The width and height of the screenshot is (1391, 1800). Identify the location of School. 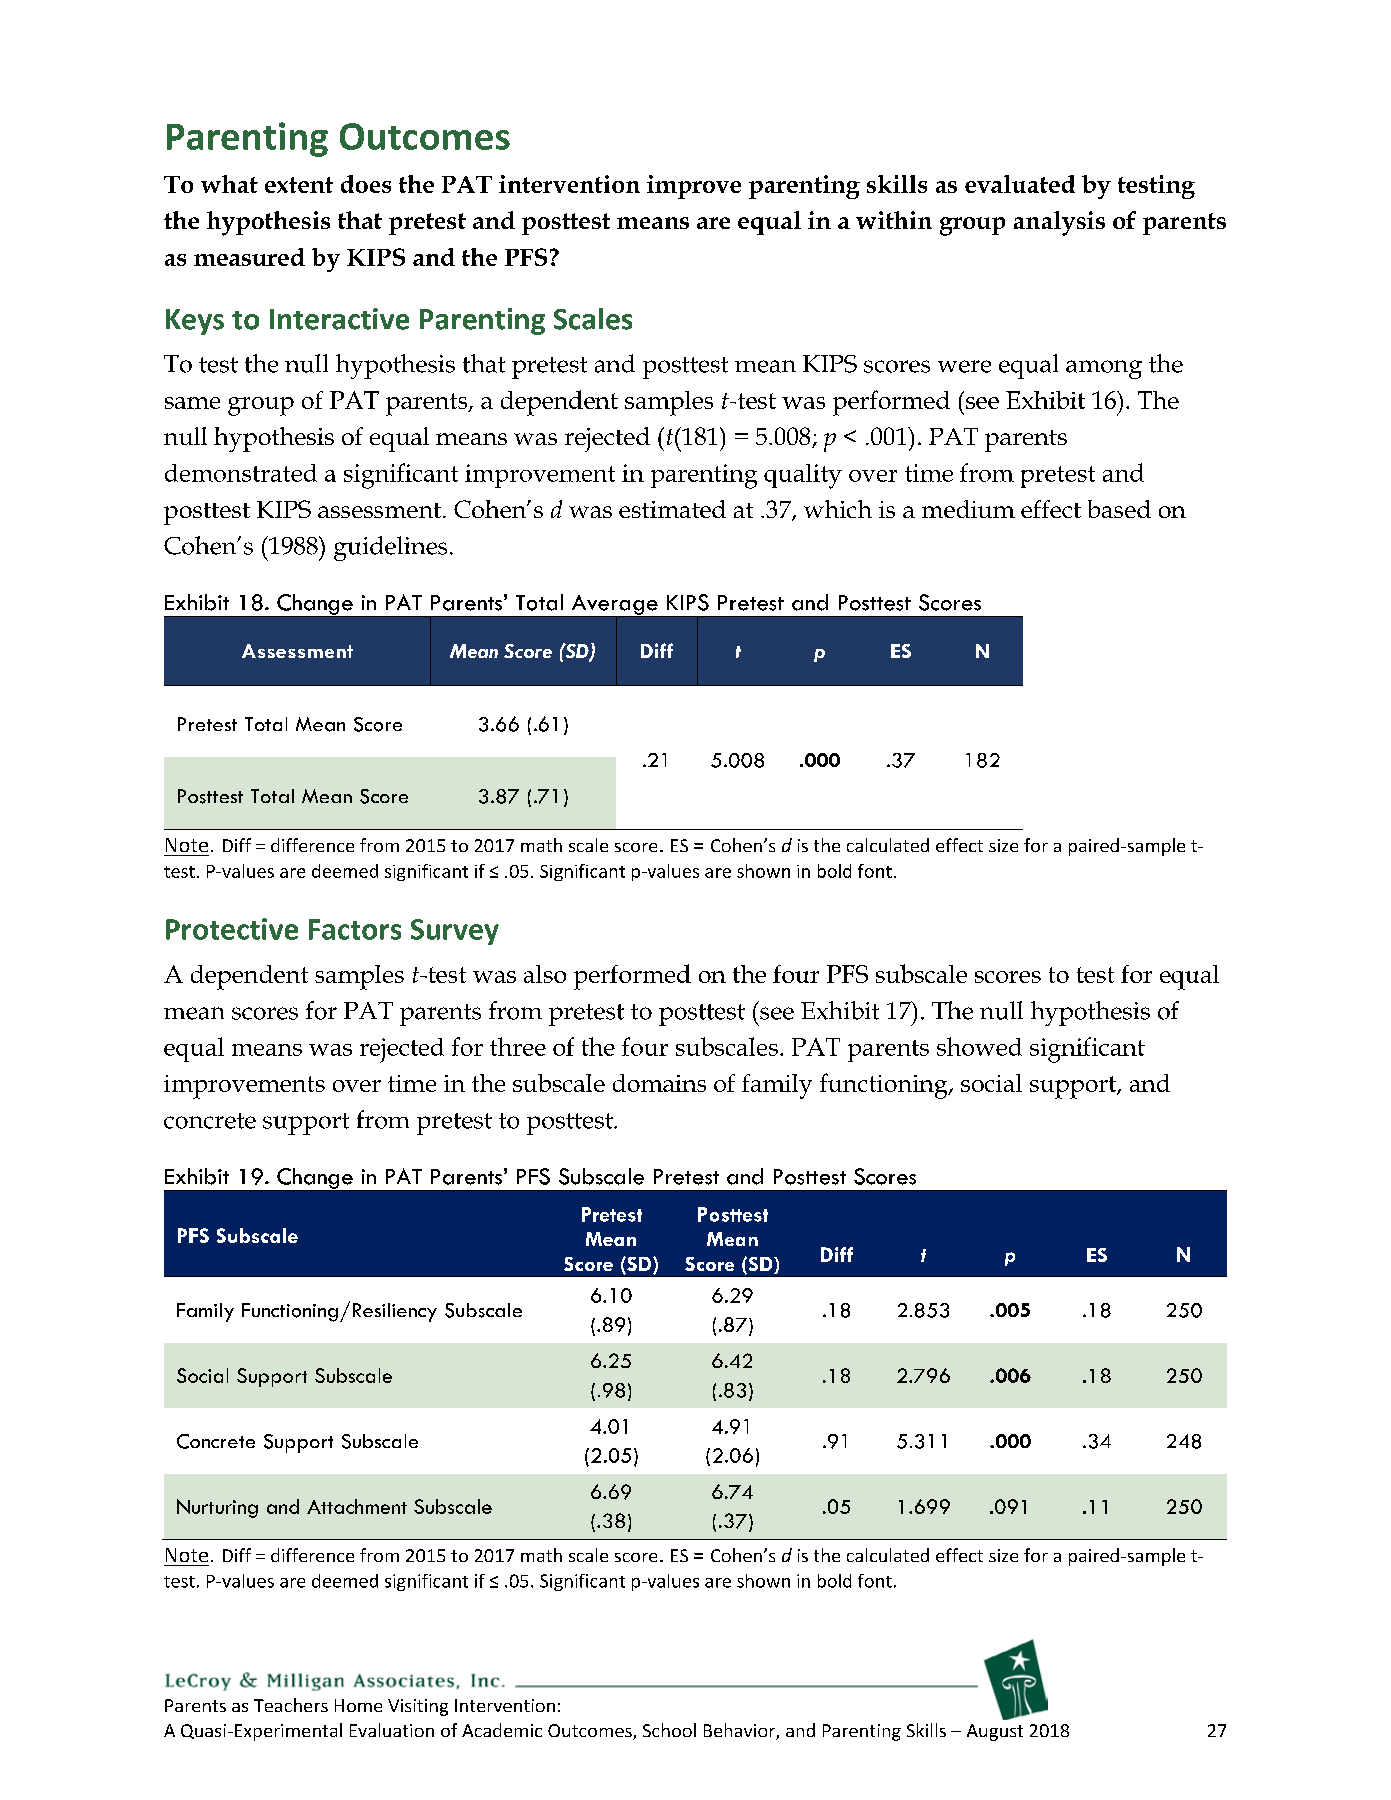
(669, 1730).
